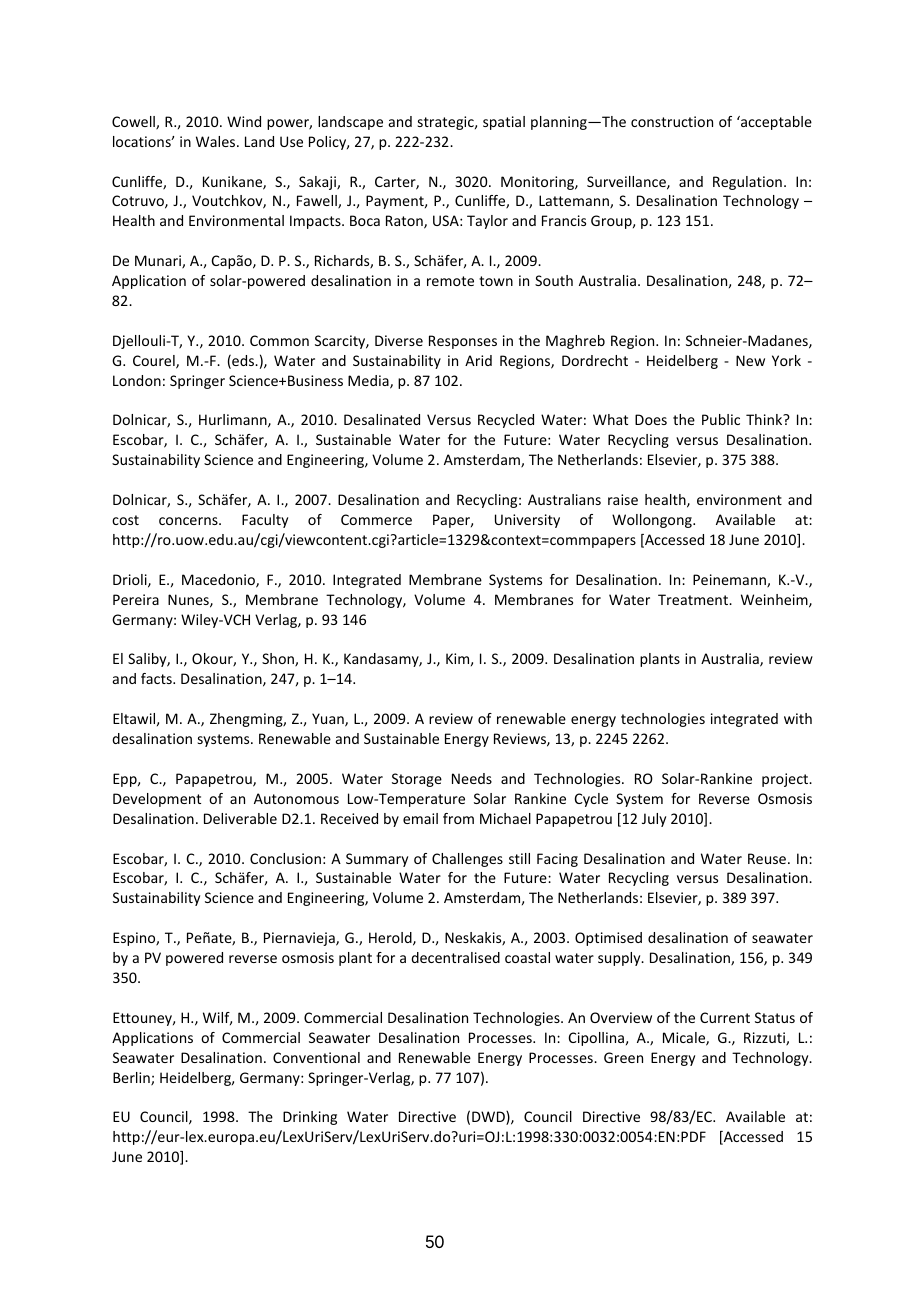 This document has width=924, height=1308. I want to click on Regulation, so click(747, 183).
